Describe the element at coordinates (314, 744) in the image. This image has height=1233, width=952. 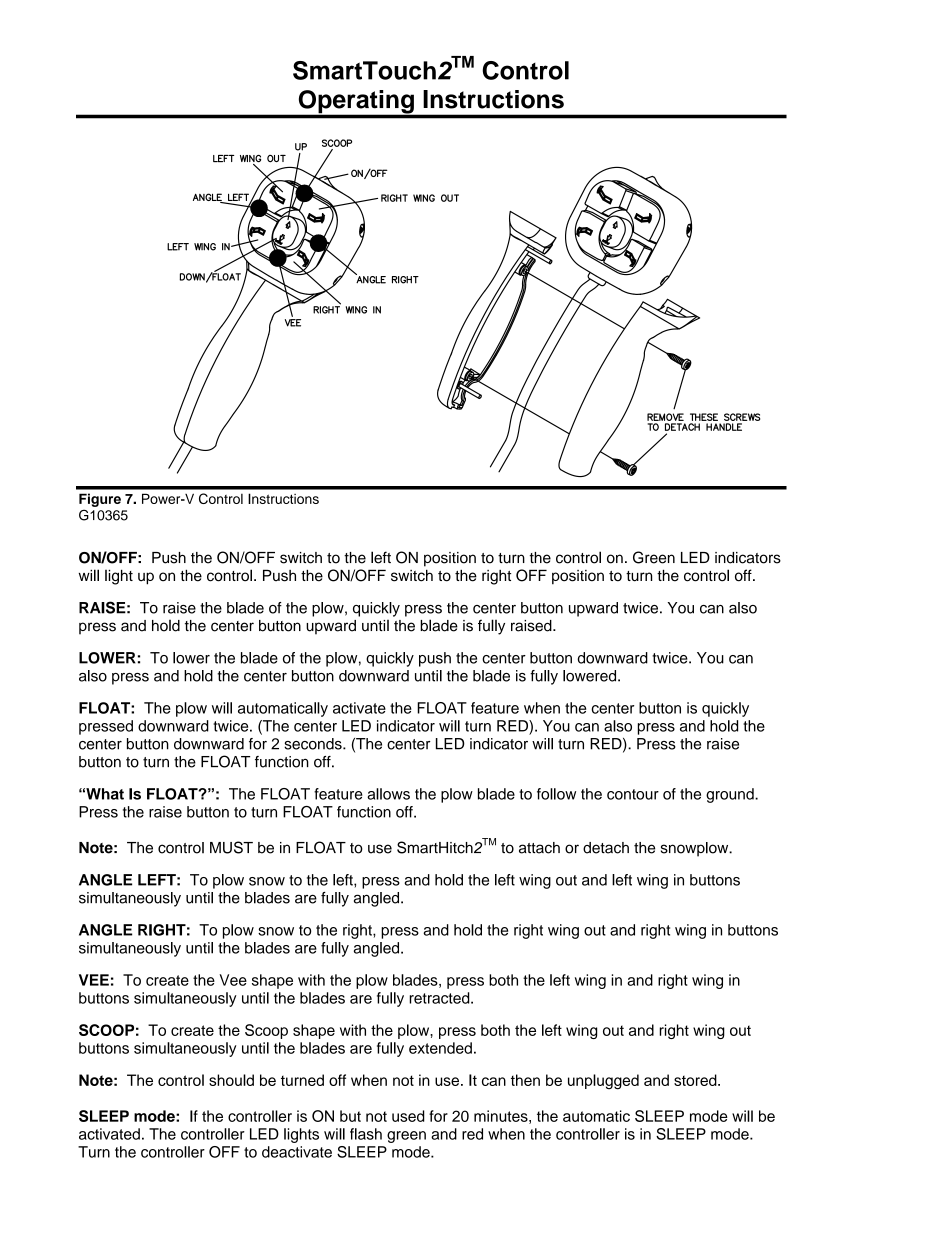
I see `seconds` at that location.
